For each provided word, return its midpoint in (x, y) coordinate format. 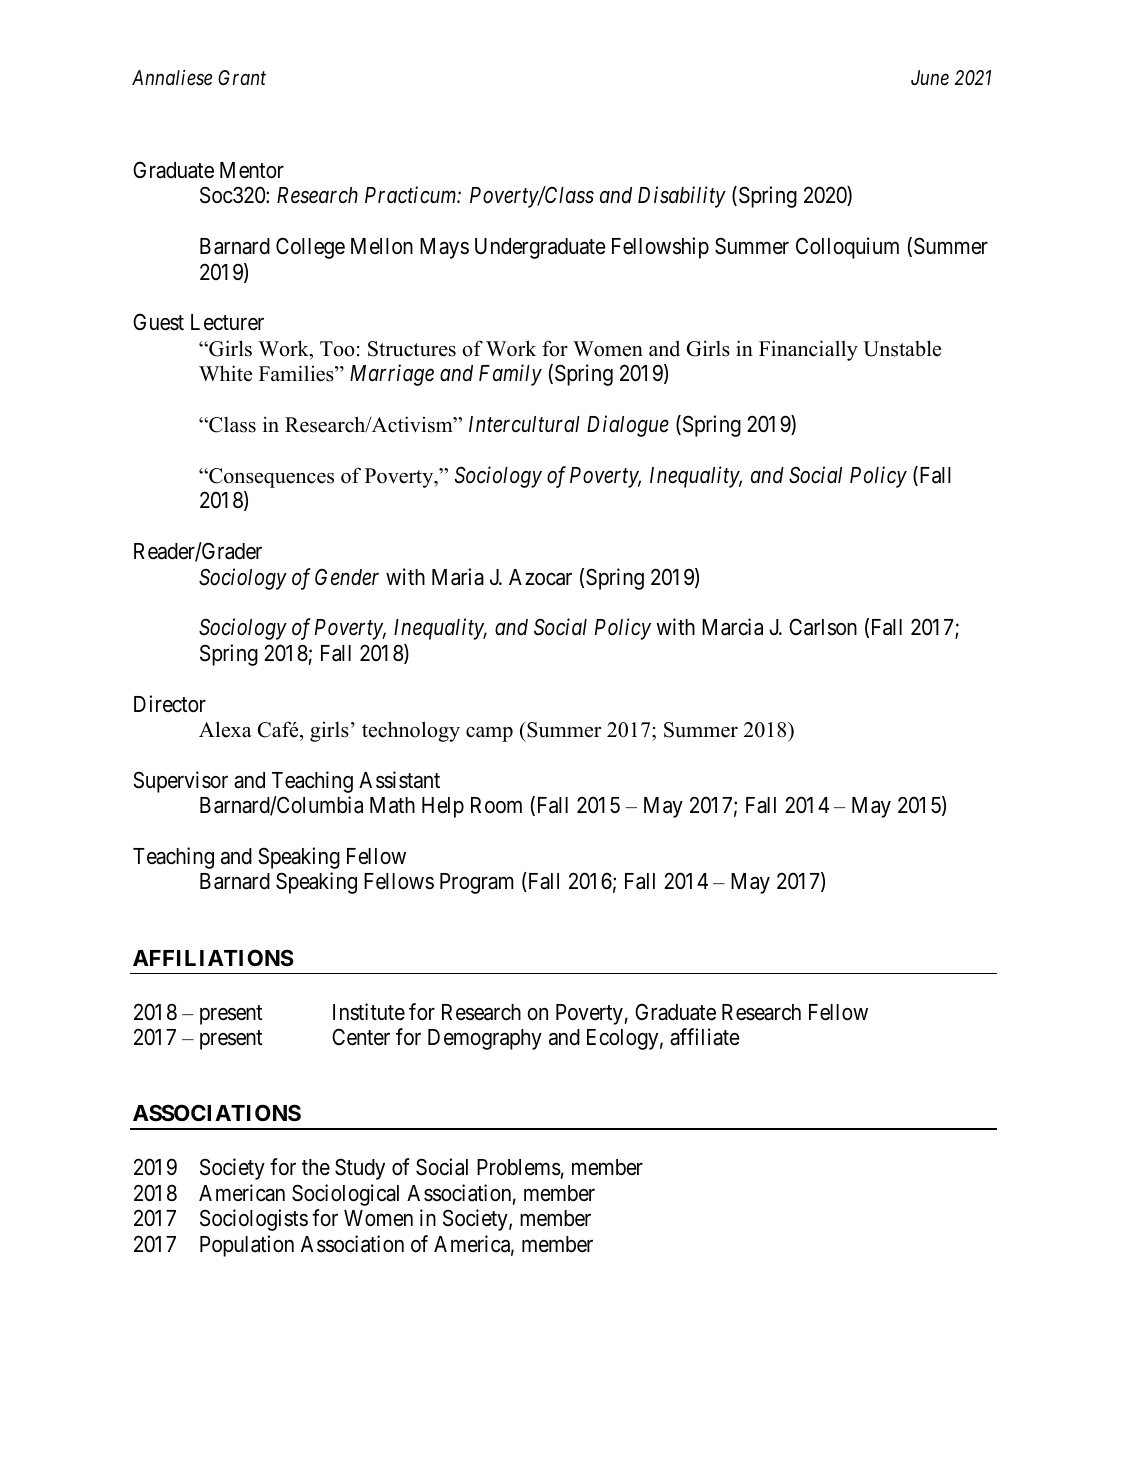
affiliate (705, 1037)
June (930, 77)
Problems (519, 1167)
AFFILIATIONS (213, 958)
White (225, 373)
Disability (682, 197)
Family (510, 375)
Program (476, 883)
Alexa (225, 729)
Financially (808, 350)
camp (489, 734)
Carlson (823, 627)
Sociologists (254, 1220)
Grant (242, 77)
